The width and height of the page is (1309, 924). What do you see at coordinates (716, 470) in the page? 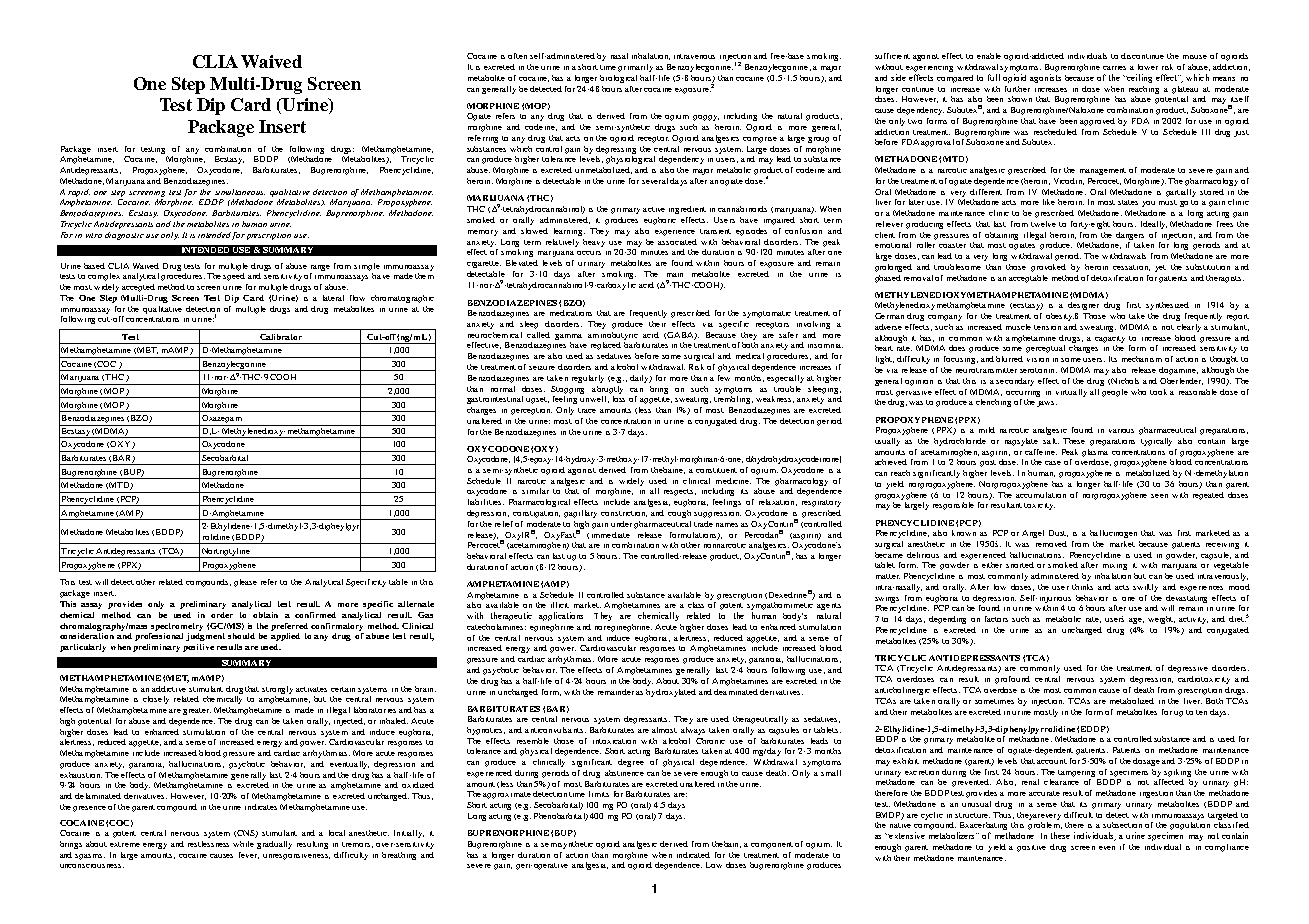
I see `constituent` at bounding box center [716, 470].
